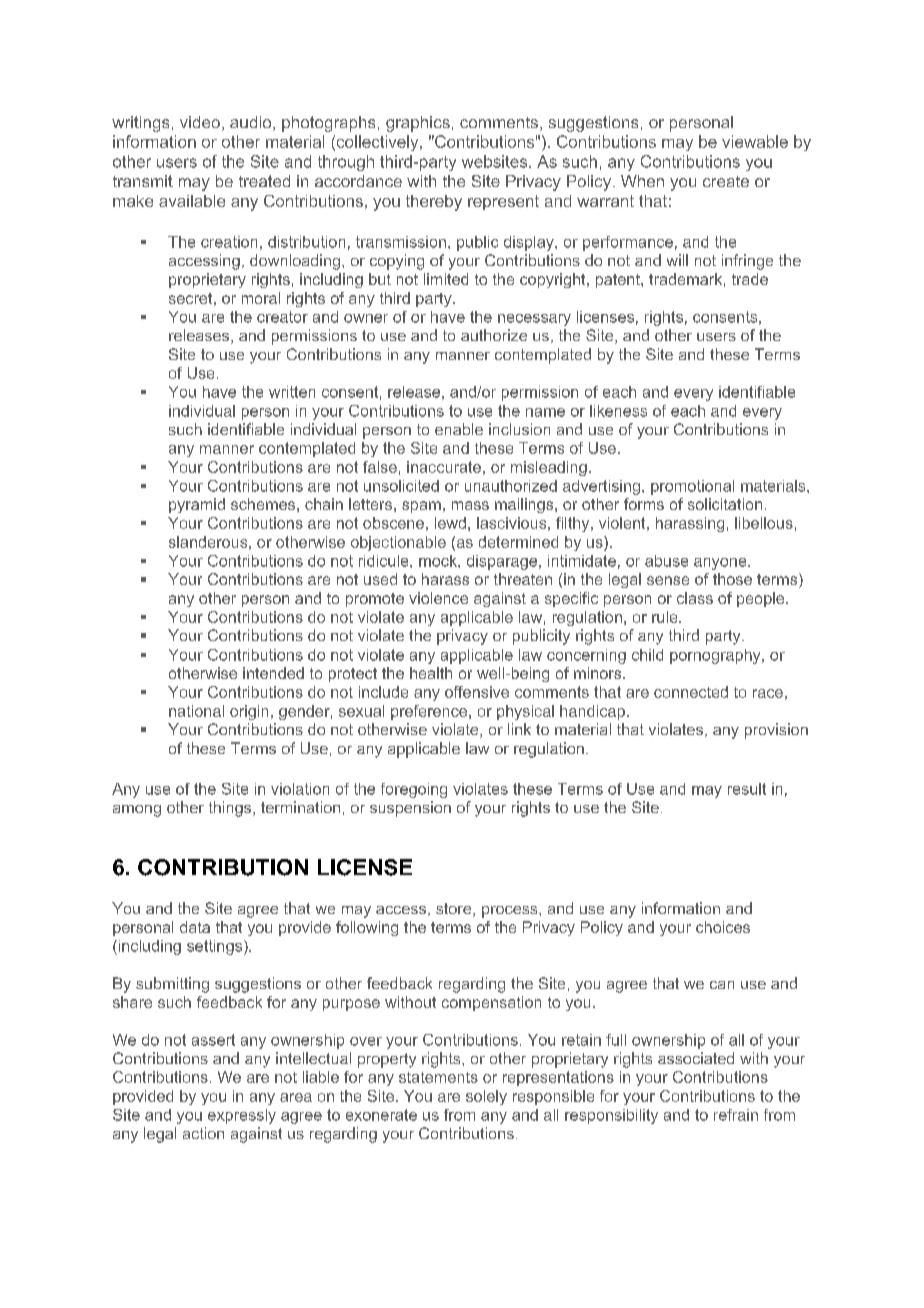 The width and height of the screenshot is (924, 1308). I want to click on intended, so click(273, 673).
